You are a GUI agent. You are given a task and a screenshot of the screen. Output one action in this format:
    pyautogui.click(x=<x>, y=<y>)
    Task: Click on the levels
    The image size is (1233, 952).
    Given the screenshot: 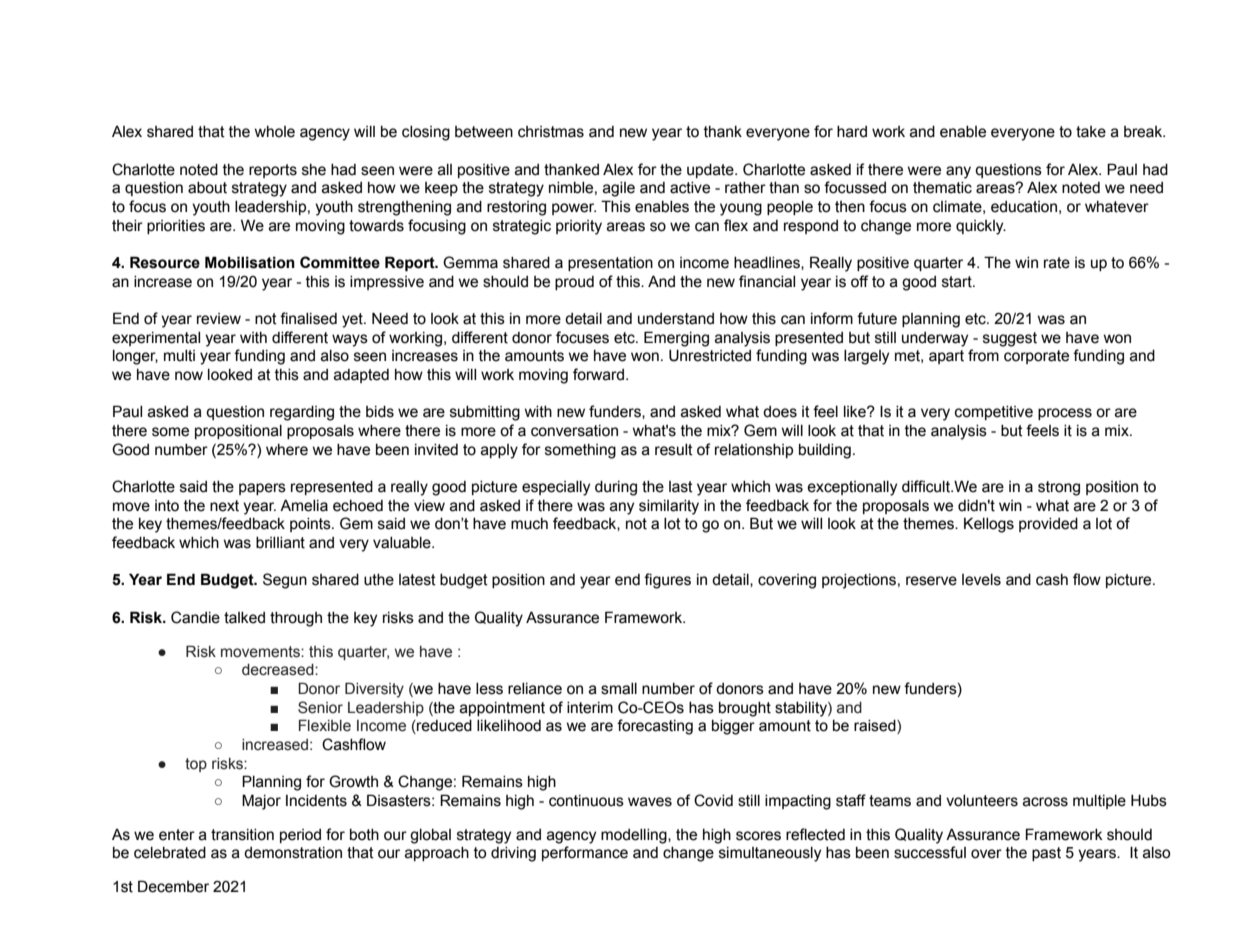 What is the action you would take?
    pyautogui.click(x=981, y=580)
